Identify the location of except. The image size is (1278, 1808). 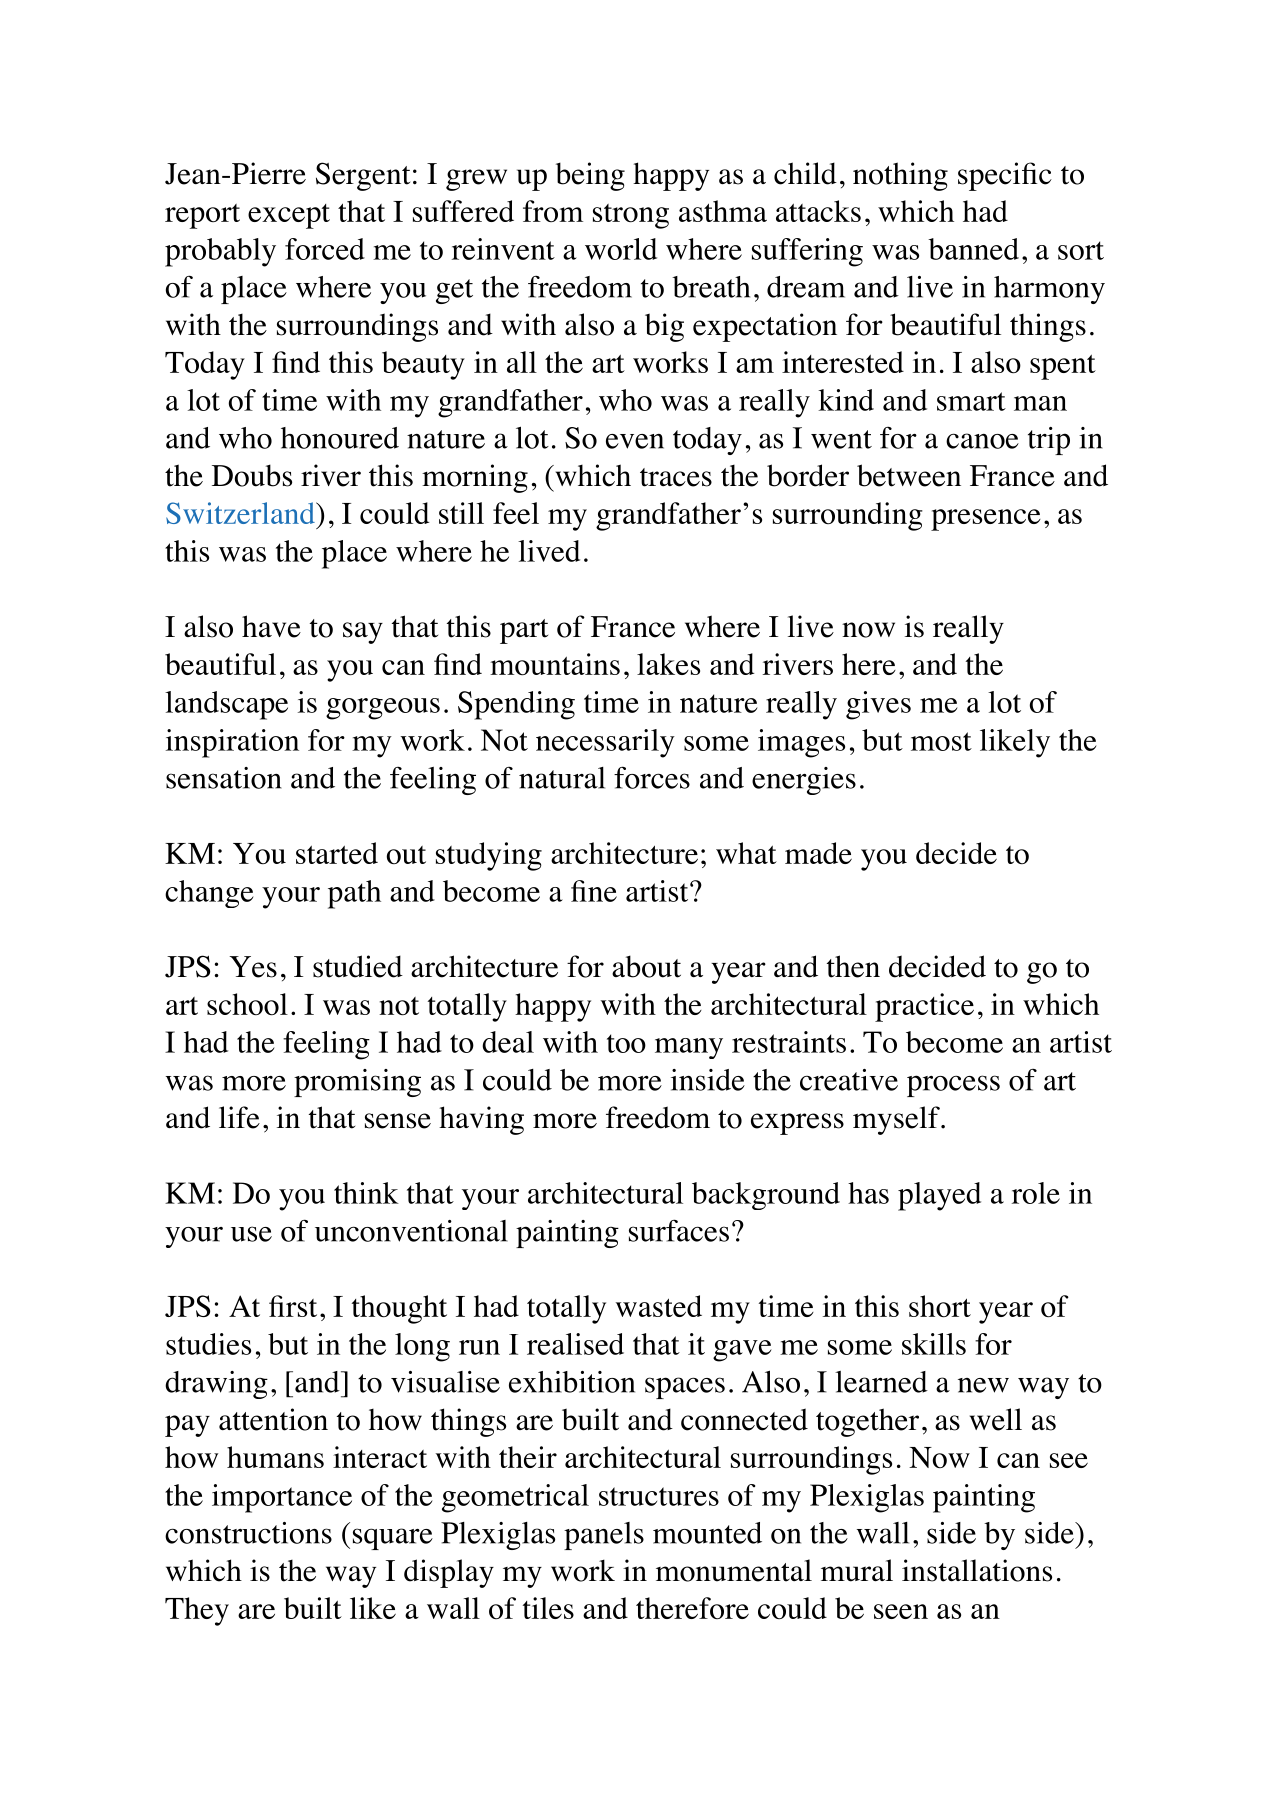
(289, 216).
